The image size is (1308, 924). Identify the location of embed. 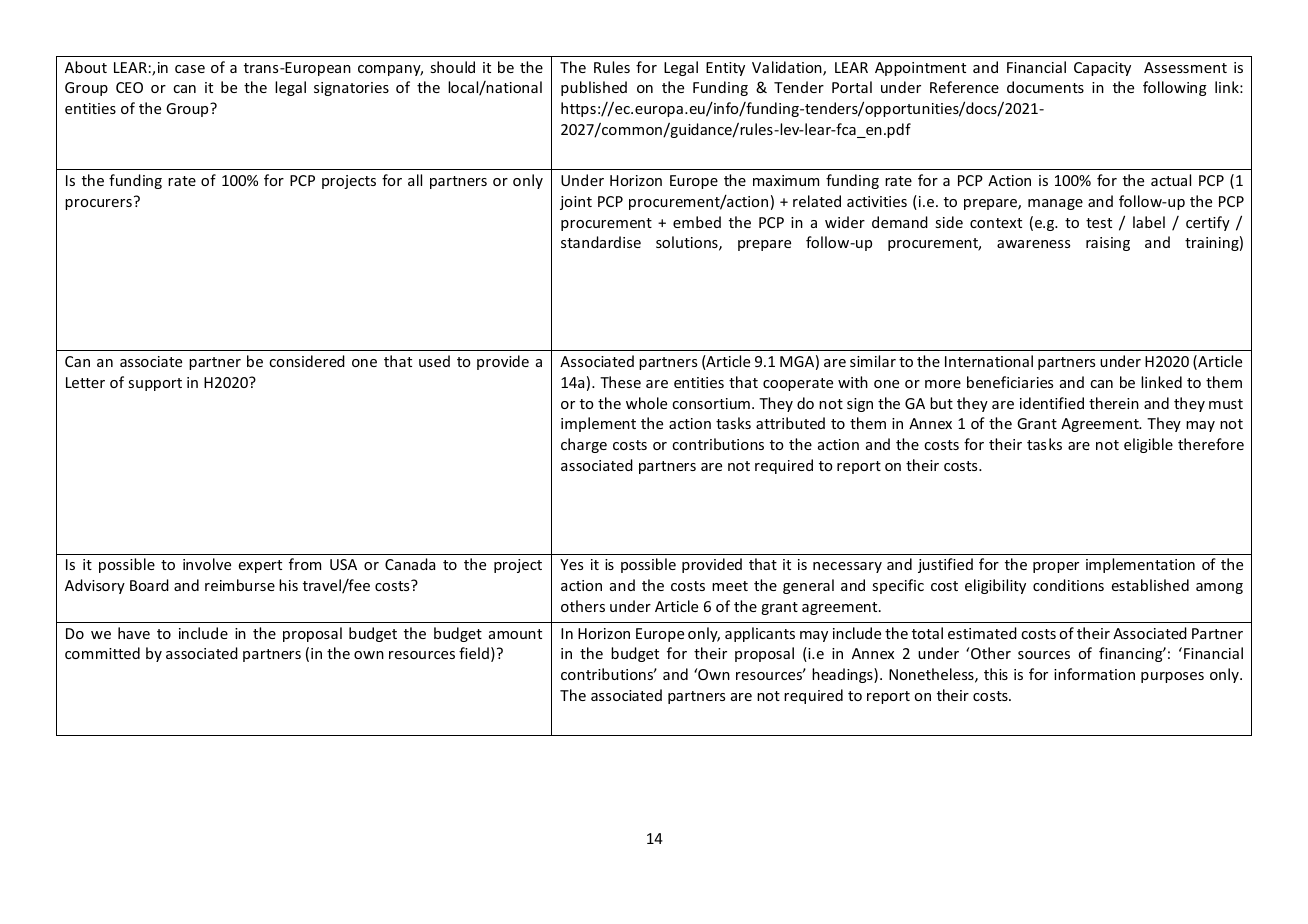
(697, 222).
